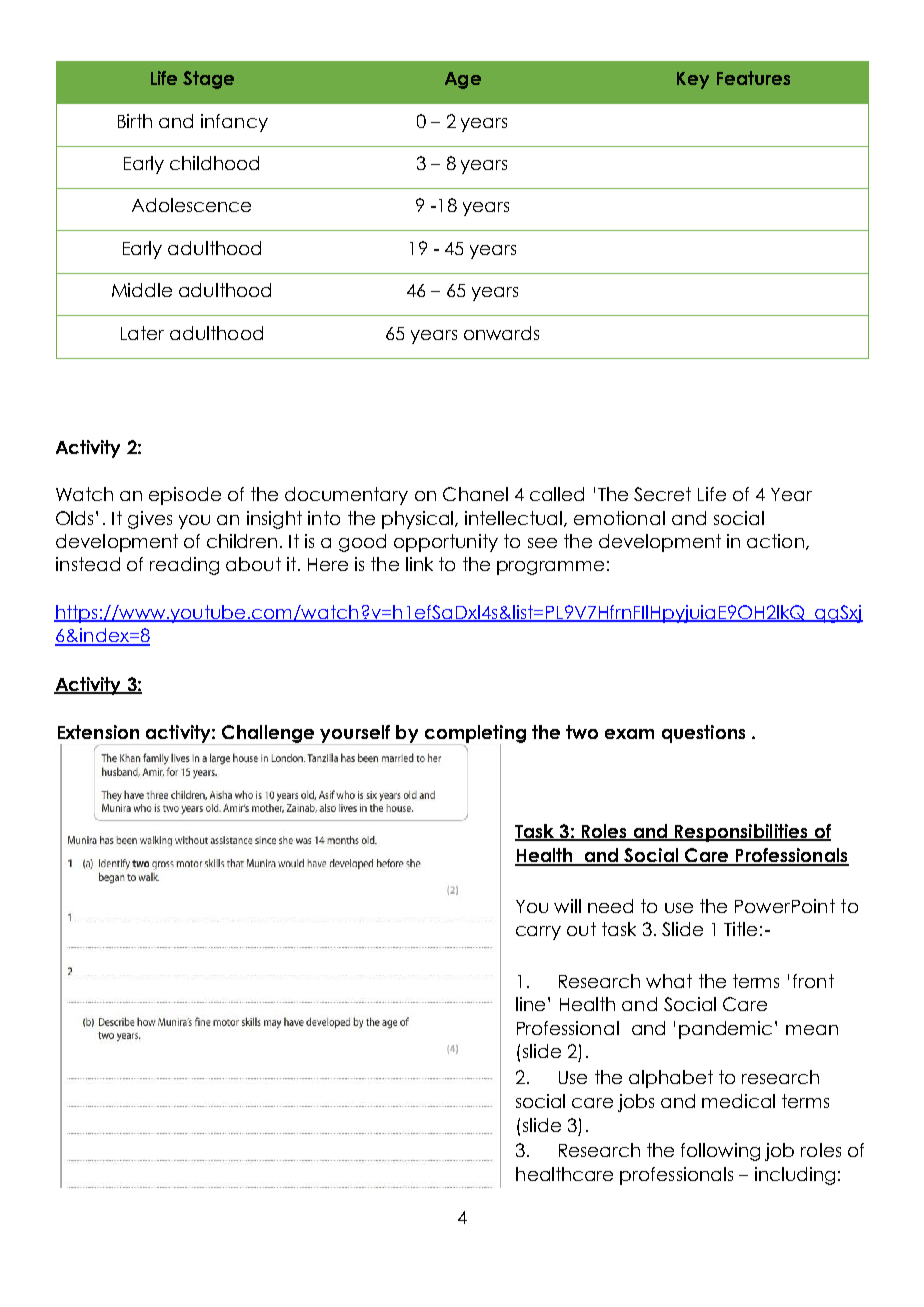 The image size is (924, 1307). What do you see at coordinates (636, 1103) in the image?
I see `jobs` at bounding box center [636, 1103].
